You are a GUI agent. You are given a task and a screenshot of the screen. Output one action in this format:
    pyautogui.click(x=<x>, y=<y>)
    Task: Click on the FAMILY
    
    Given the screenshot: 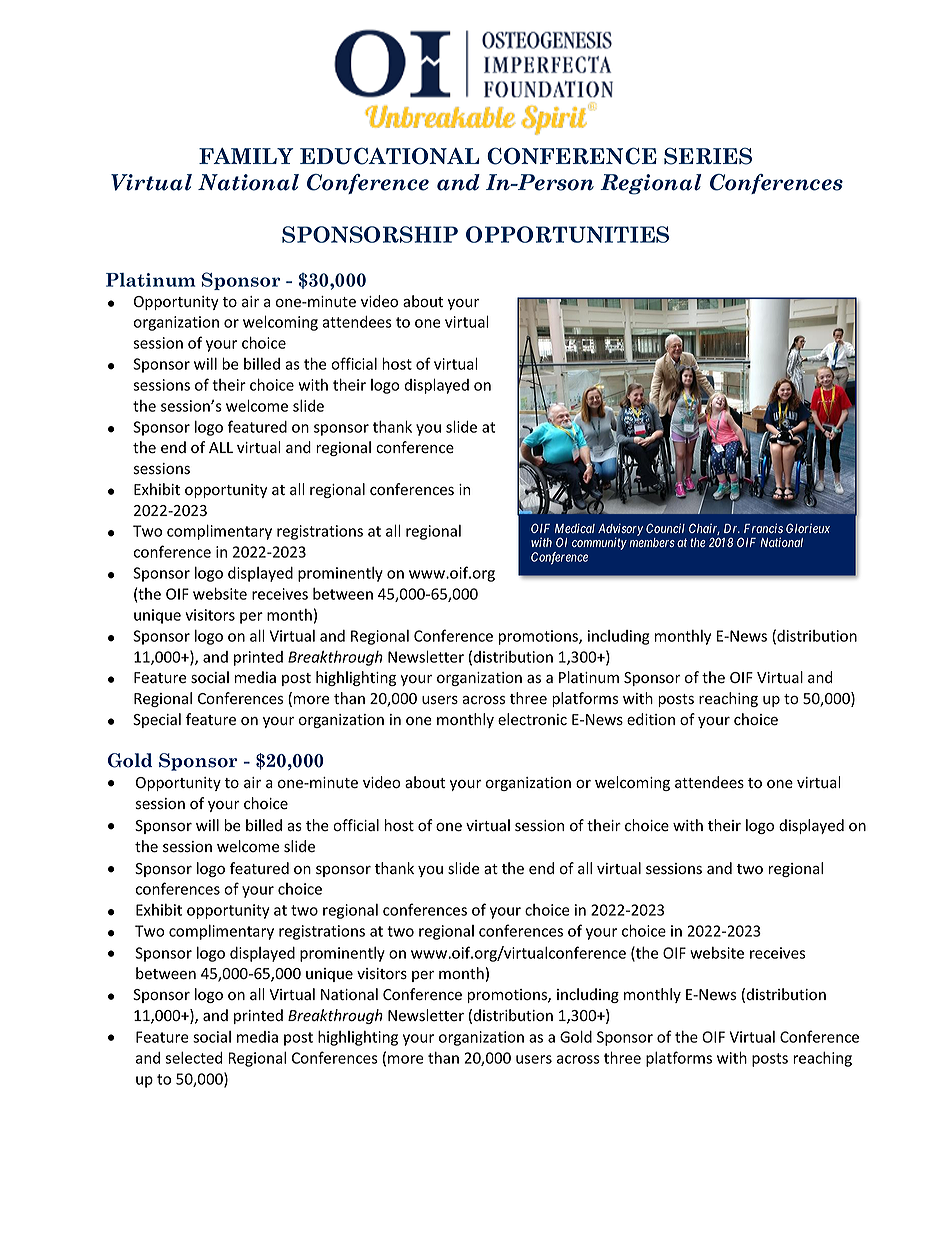 What is the action you would take?
    pyautogui.click(x=246, y=156)
